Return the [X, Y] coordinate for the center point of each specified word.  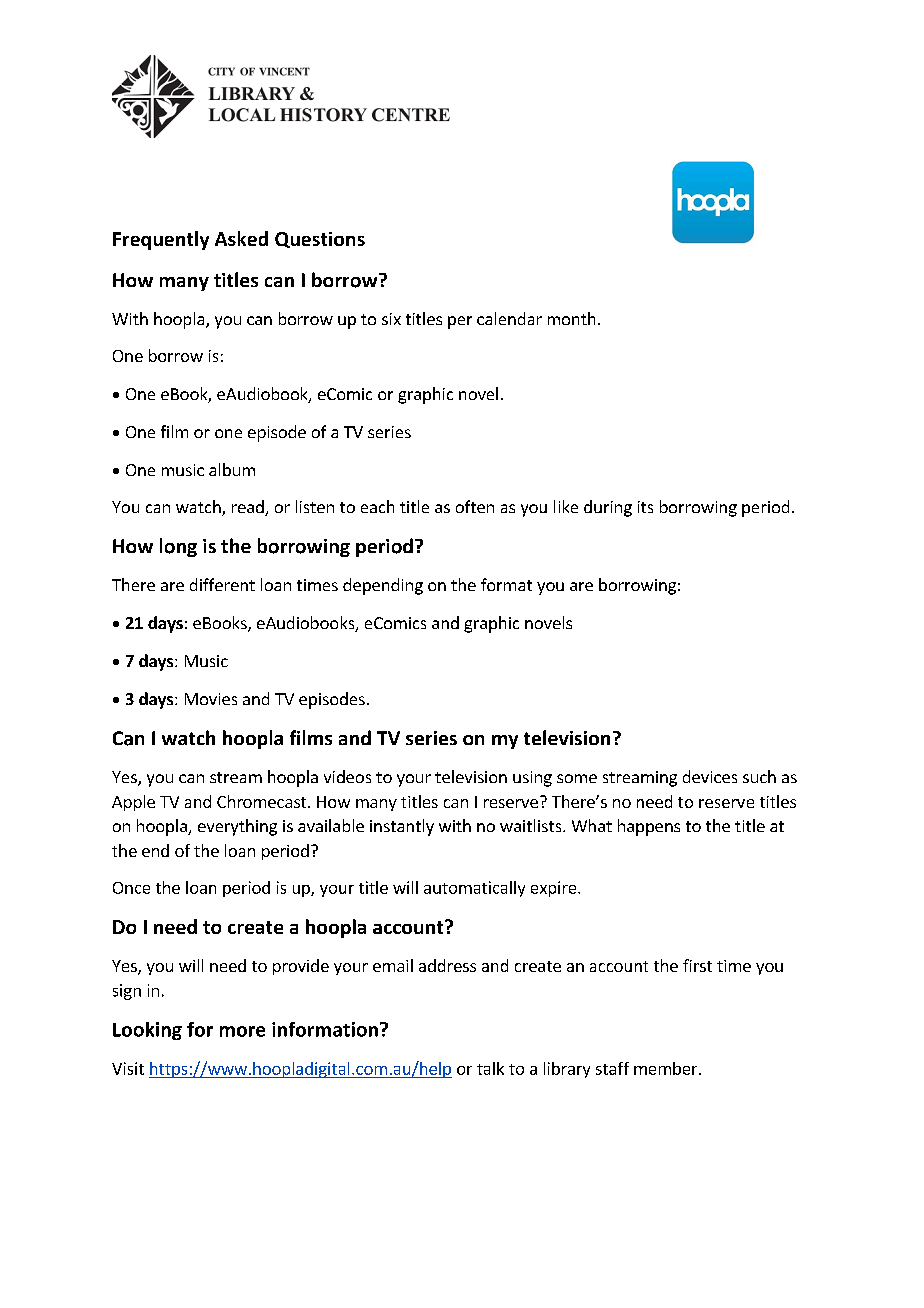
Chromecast [263, 801]
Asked [241, 238]
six [391, 319]
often [475, 506]
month [571, 318]
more [242, 1031]
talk [490, 1068]
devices [710, 776]
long [178, 547]
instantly [402, 827]
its [645, 507]
